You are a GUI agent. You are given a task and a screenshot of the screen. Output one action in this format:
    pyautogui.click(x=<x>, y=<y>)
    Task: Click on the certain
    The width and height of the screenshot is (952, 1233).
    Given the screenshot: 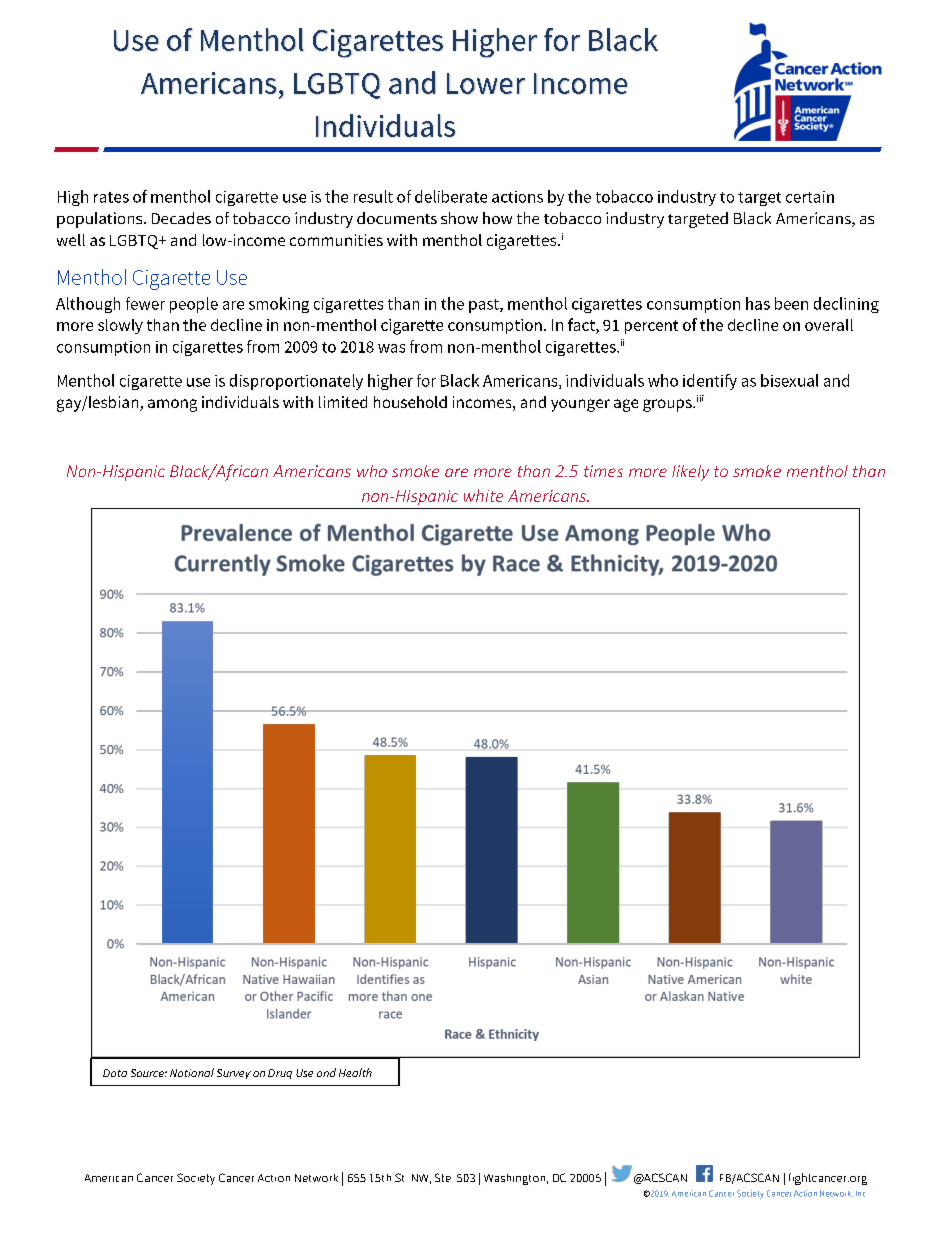 What is the action you would take?
    pyautogui.click(x=810, y=197)
